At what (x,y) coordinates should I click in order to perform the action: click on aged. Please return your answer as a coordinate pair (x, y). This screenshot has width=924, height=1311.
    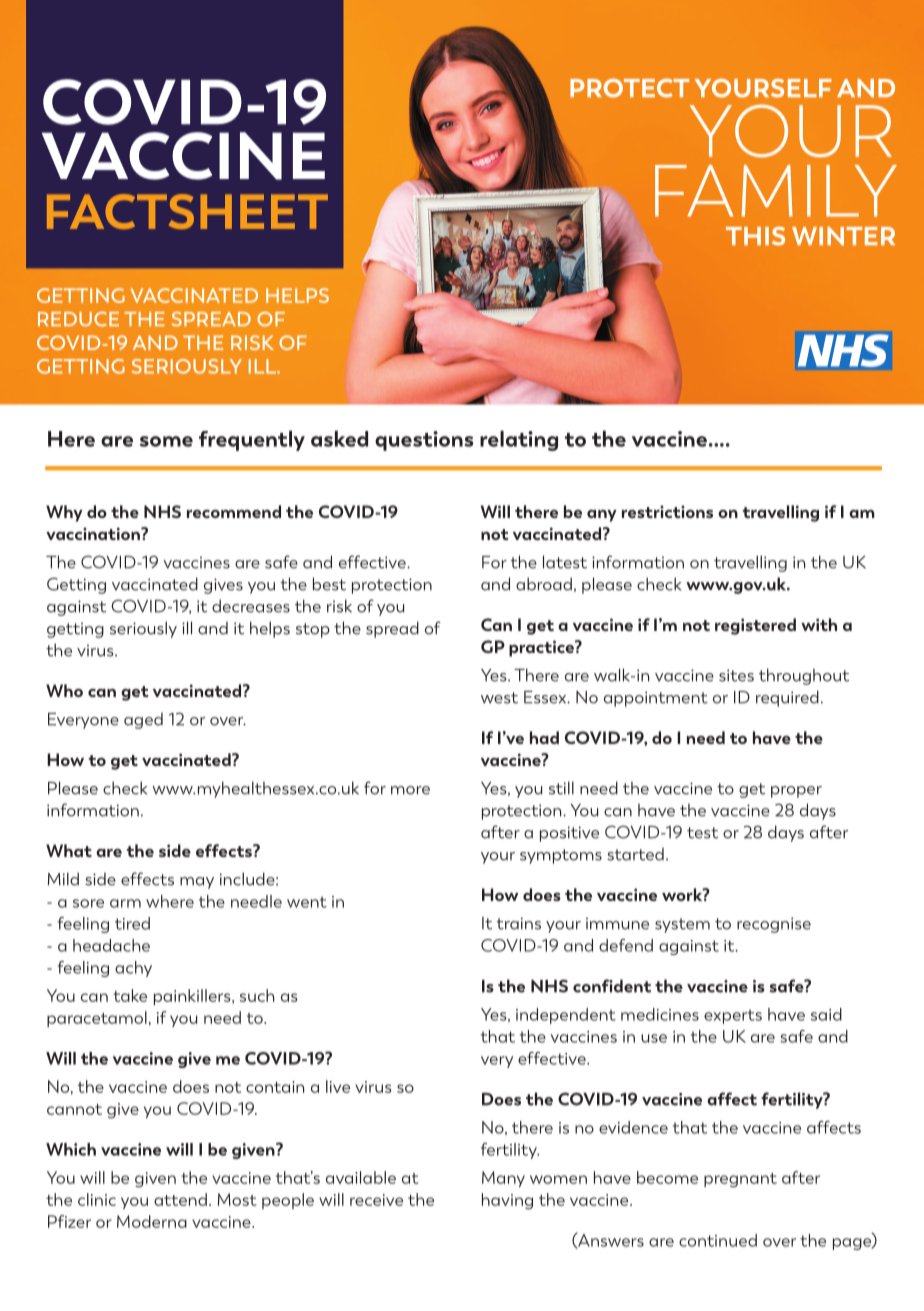
    Looking at the image, I should click on (143, 721).
